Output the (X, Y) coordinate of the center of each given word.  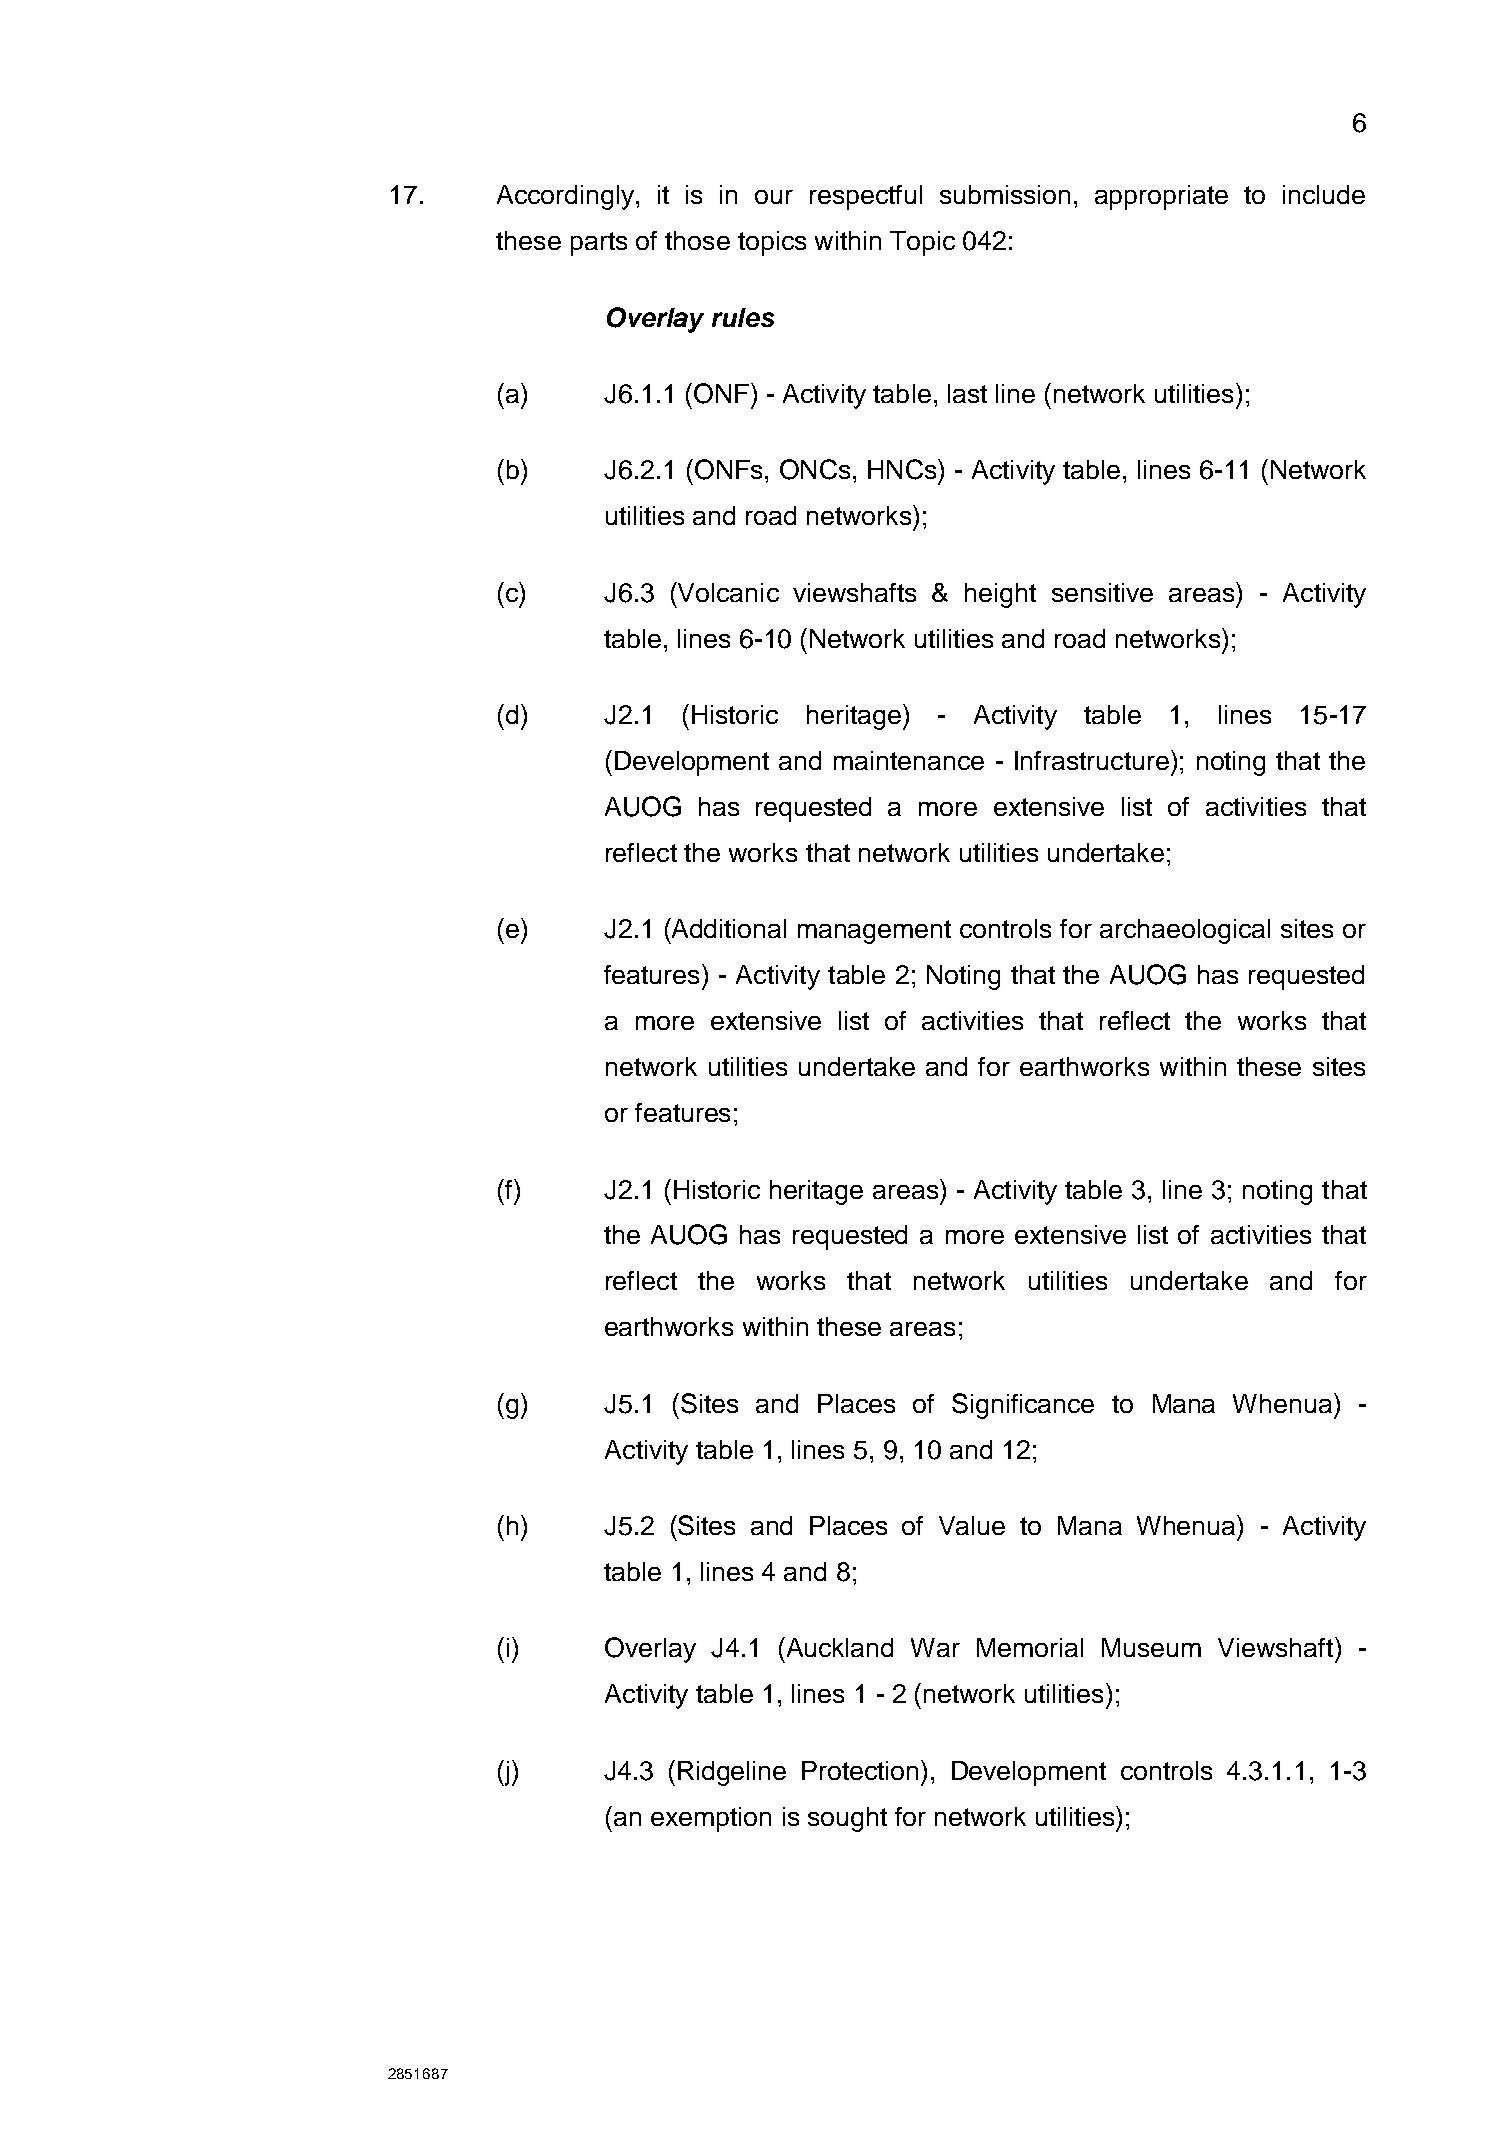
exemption (711, 1819)
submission (1005, 194)
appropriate (1161, 197)
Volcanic (727, 592)
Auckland (838, 1647)
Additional (727, 928)
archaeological (1185, 931)
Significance (1023, 1406)
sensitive (1102, 592)
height (1000, 595)
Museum (1151, 1647)
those (697, 240)
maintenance (909, 760)
